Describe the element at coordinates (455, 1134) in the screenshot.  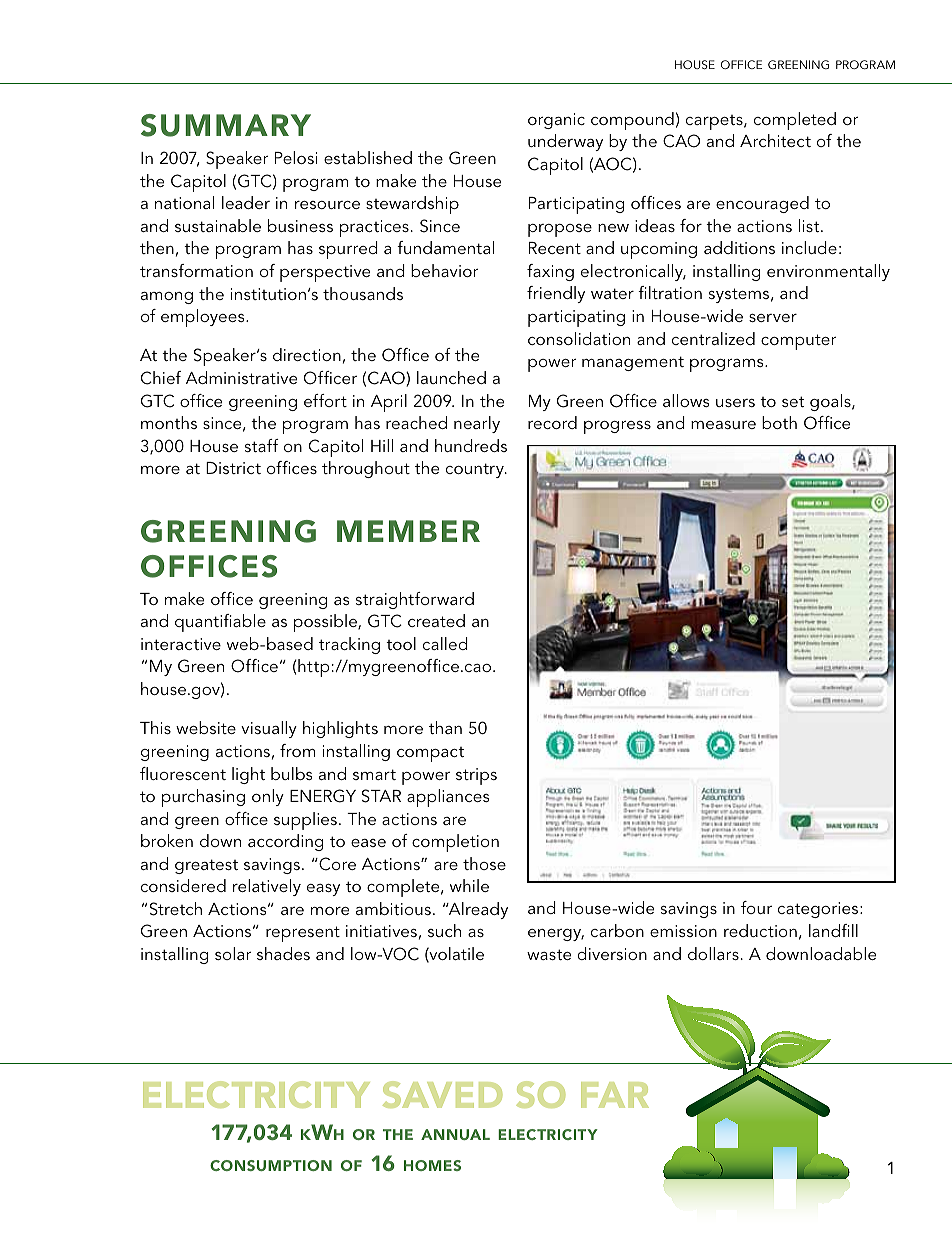
I see `annual` at that location.
